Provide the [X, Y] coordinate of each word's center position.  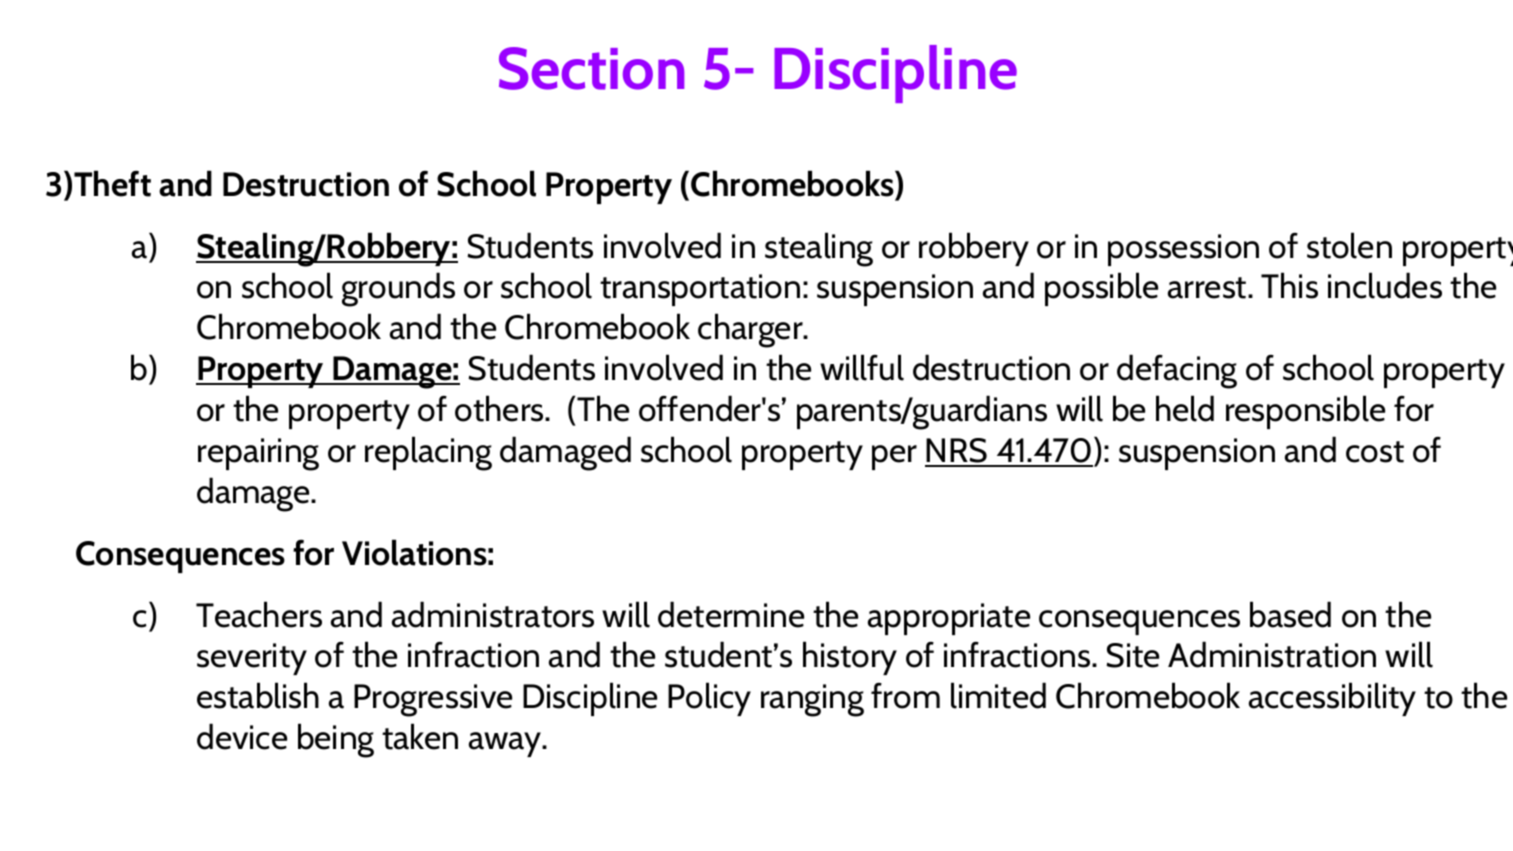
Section [591, 68]
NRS [957, 452]
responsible [1305, 412]
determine [731, 614]
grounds [398, 289]
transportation [700, 290]
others [500, 408]
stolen [1349, 245]
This [1289, 285]
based [1290, 614]
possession [1183, 250]
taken [420, 736]
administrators [493, 614]
